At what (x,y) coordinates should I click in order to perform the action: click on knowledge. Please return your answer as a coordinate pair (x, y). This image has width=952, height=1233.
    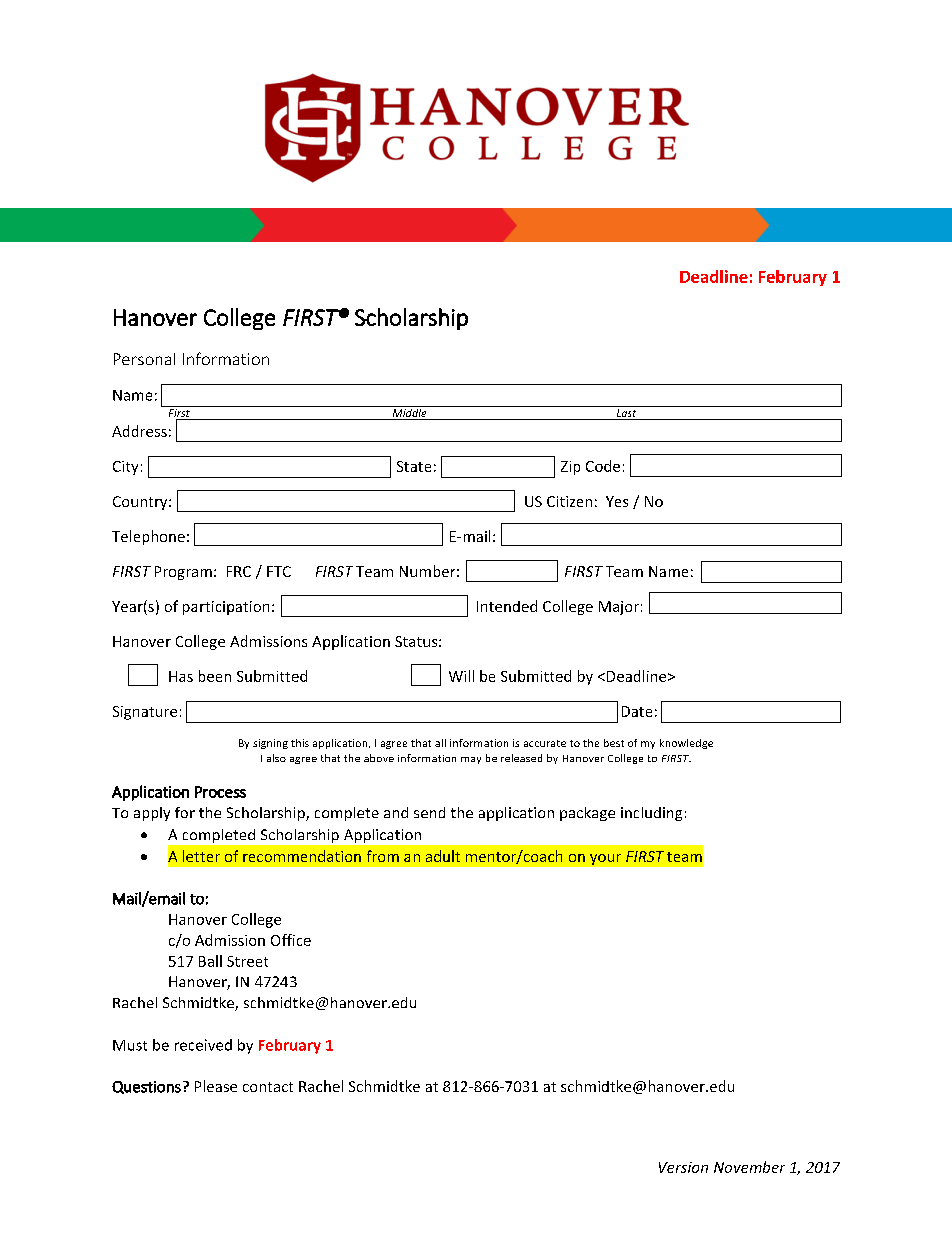
    Looking at the image, I should click on (686, 744).
